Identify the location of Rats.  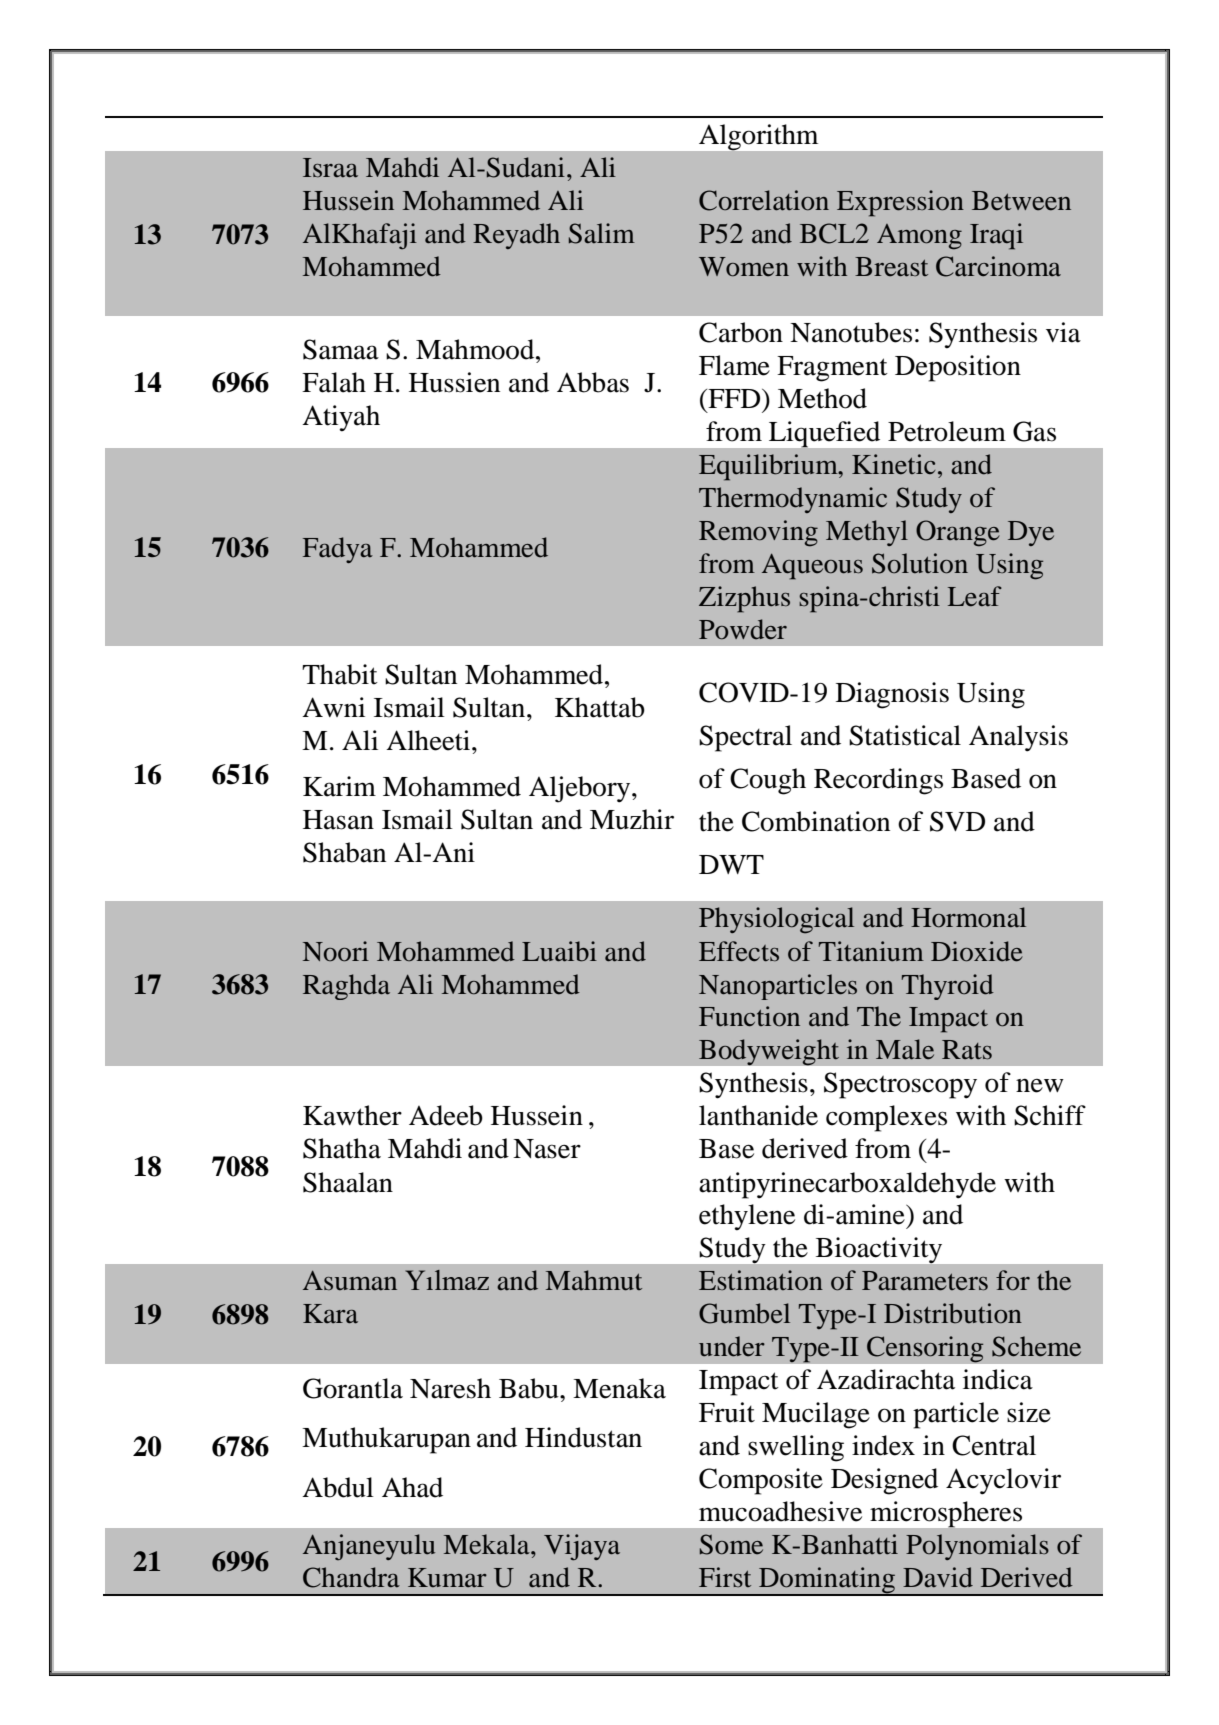
(967, 1050).
